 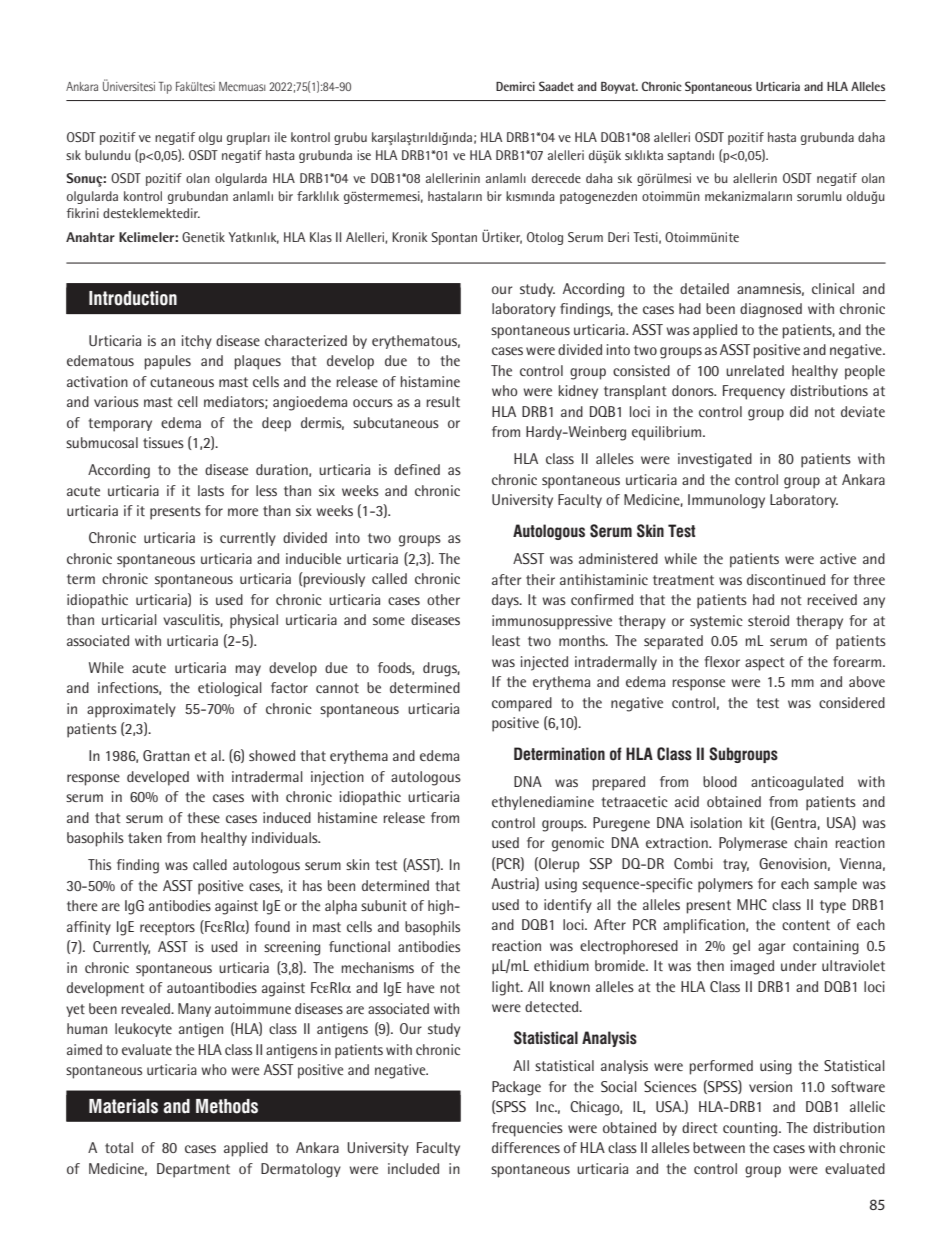 What do you see at coordinates (765, 664) in the page?
I see `aspect` at bounding box center [765, 664].
